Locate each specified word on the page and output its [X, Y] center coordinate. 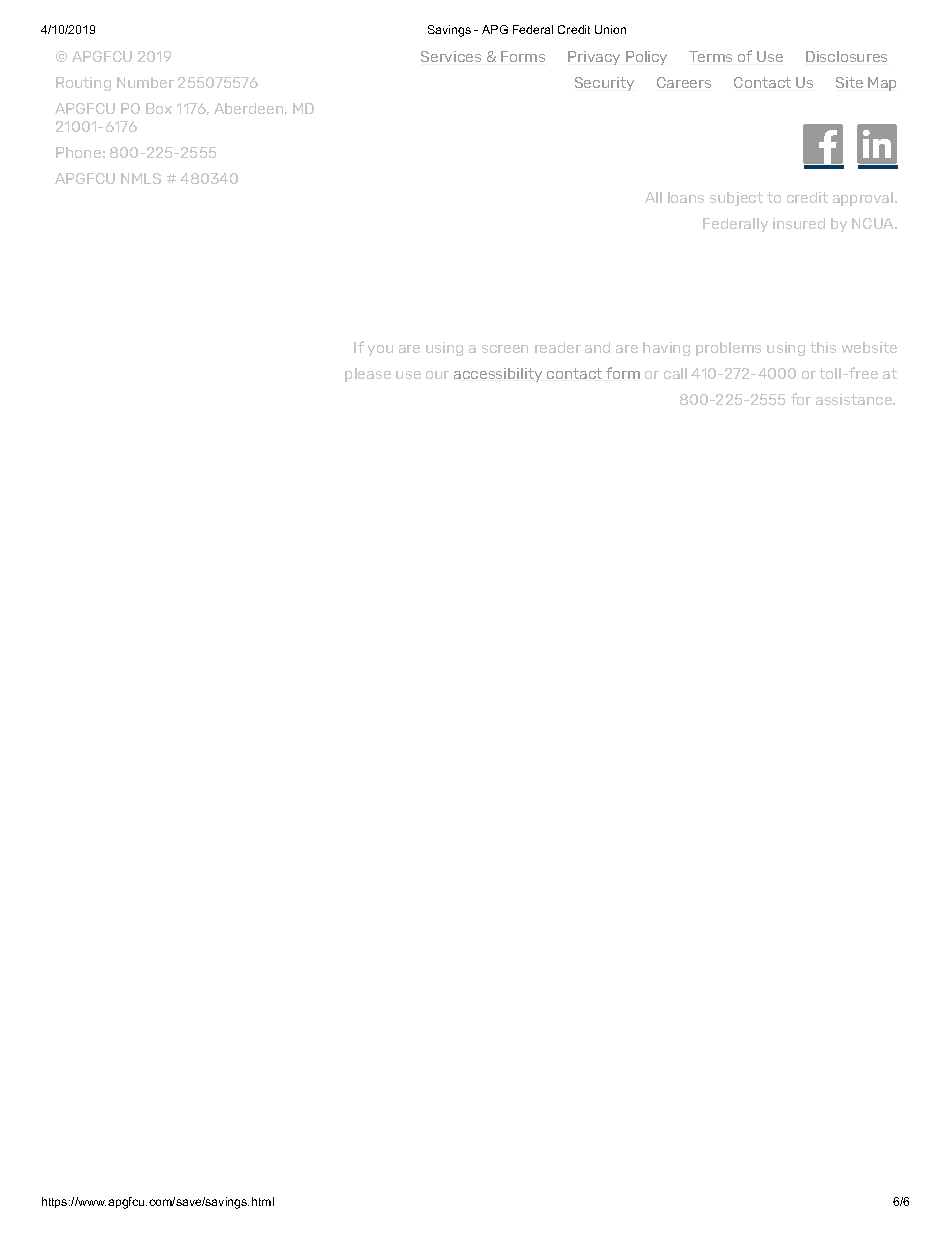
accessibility [498, 375]
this [823, 347]
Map [882, 84]
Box [159, 108]
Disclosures [846, 56]
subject [736, 199]
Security [604, 84]
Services [451, 56]
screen [505, 349]
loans [686, 197]
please [368, 375]
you [380, 350]
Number [145, 82]
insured [799, 223]
